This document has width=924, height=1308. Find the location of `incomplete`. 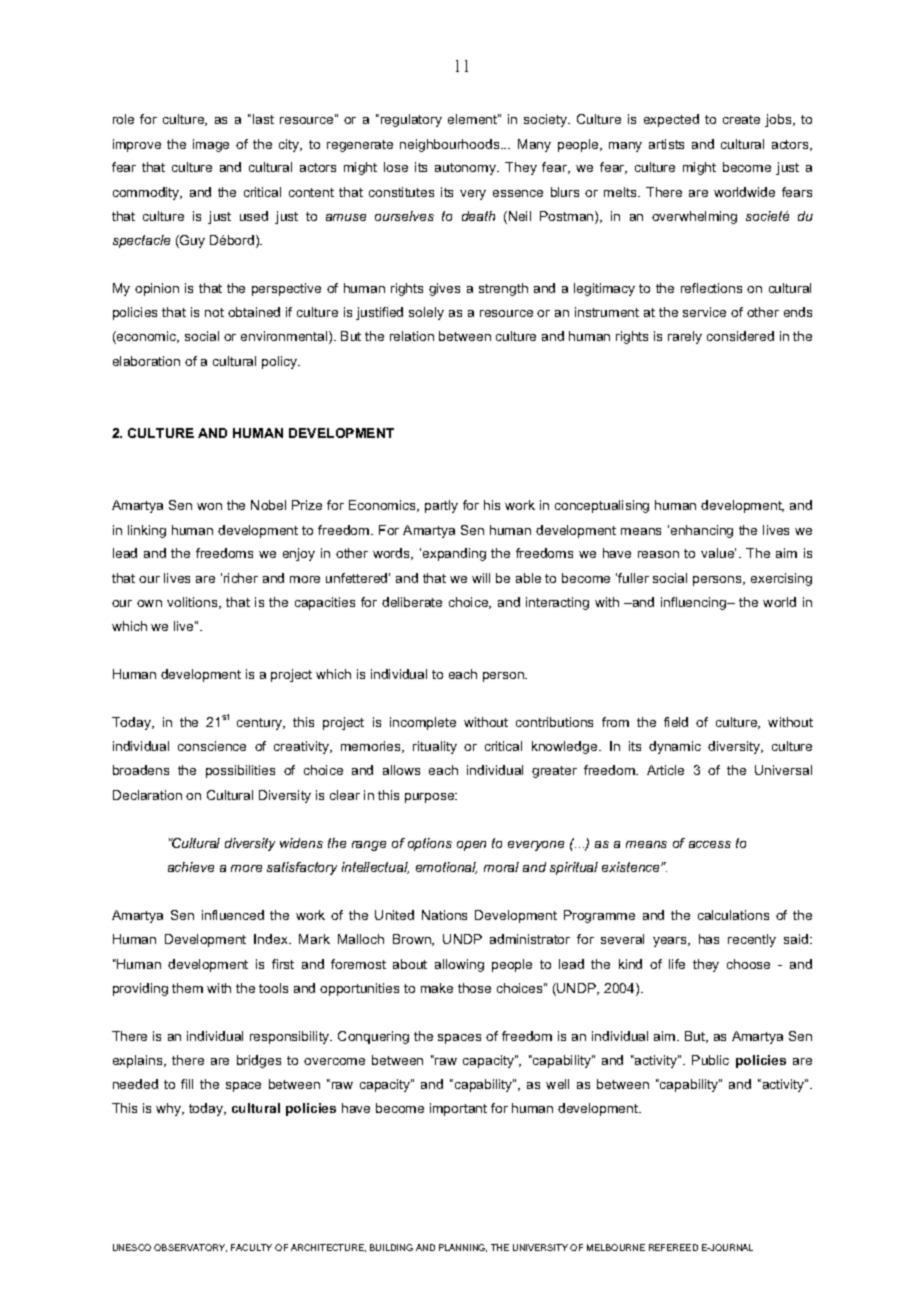

incomplete is located at coordinates (423, 723).
